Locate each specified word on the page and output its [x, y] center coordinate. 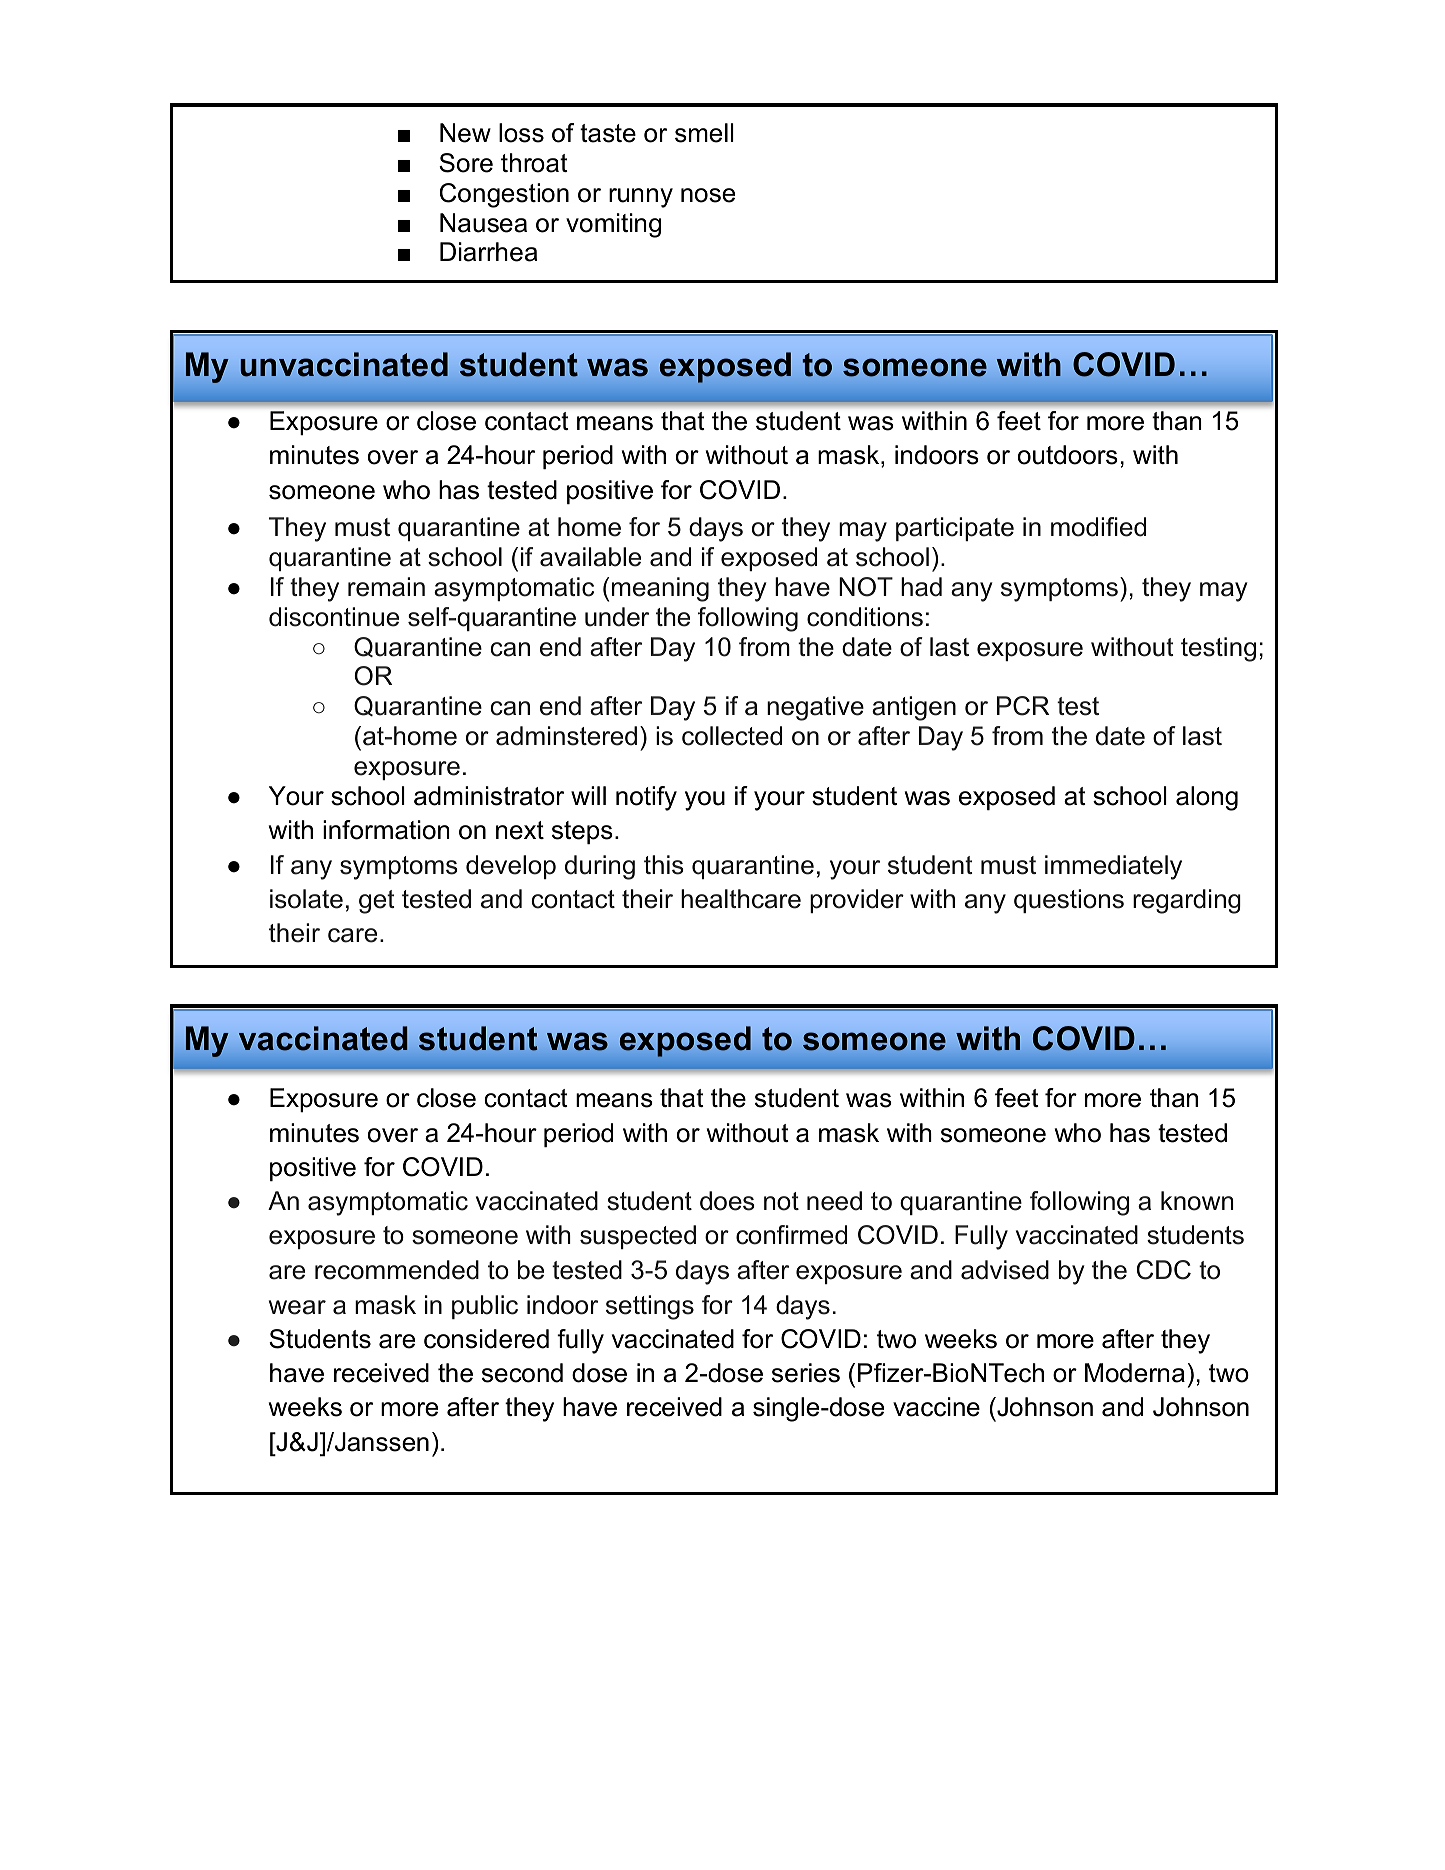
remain [386, 587]
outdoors [1068, 455]
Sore [466, 163]
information [386, 830]
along [1207, 798]
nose [708, 195]
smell [704, 133]
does [727, 1201]
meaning [660, 589]
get [376, 902]
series [806, 1373]
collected [732, 736]
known [1197, 1201]
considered [486, 1339]
